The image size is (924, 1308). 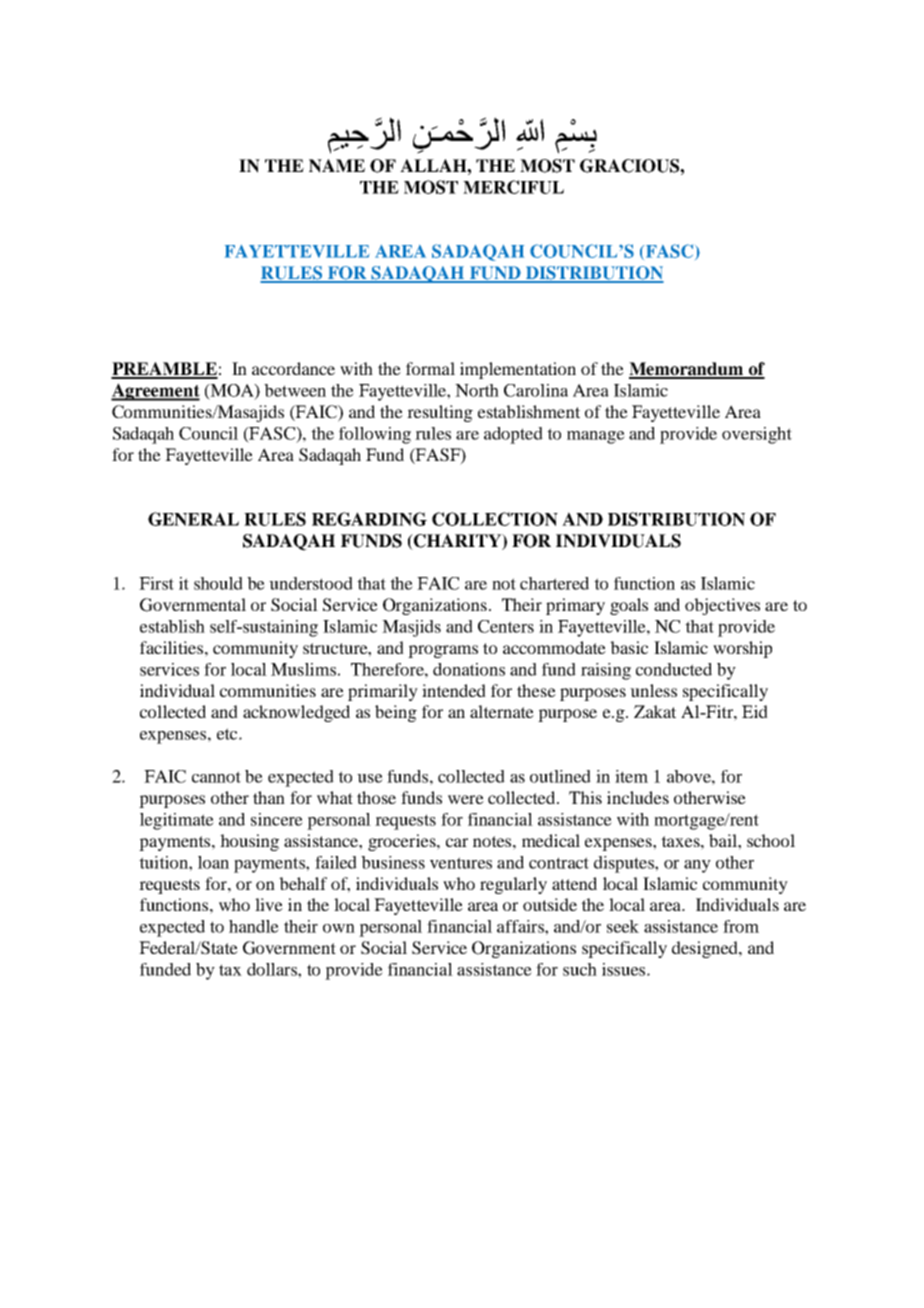 What do you see at coordinates (337, 166) in the document?
I see `NAME` at bounding box center [337, 166].
